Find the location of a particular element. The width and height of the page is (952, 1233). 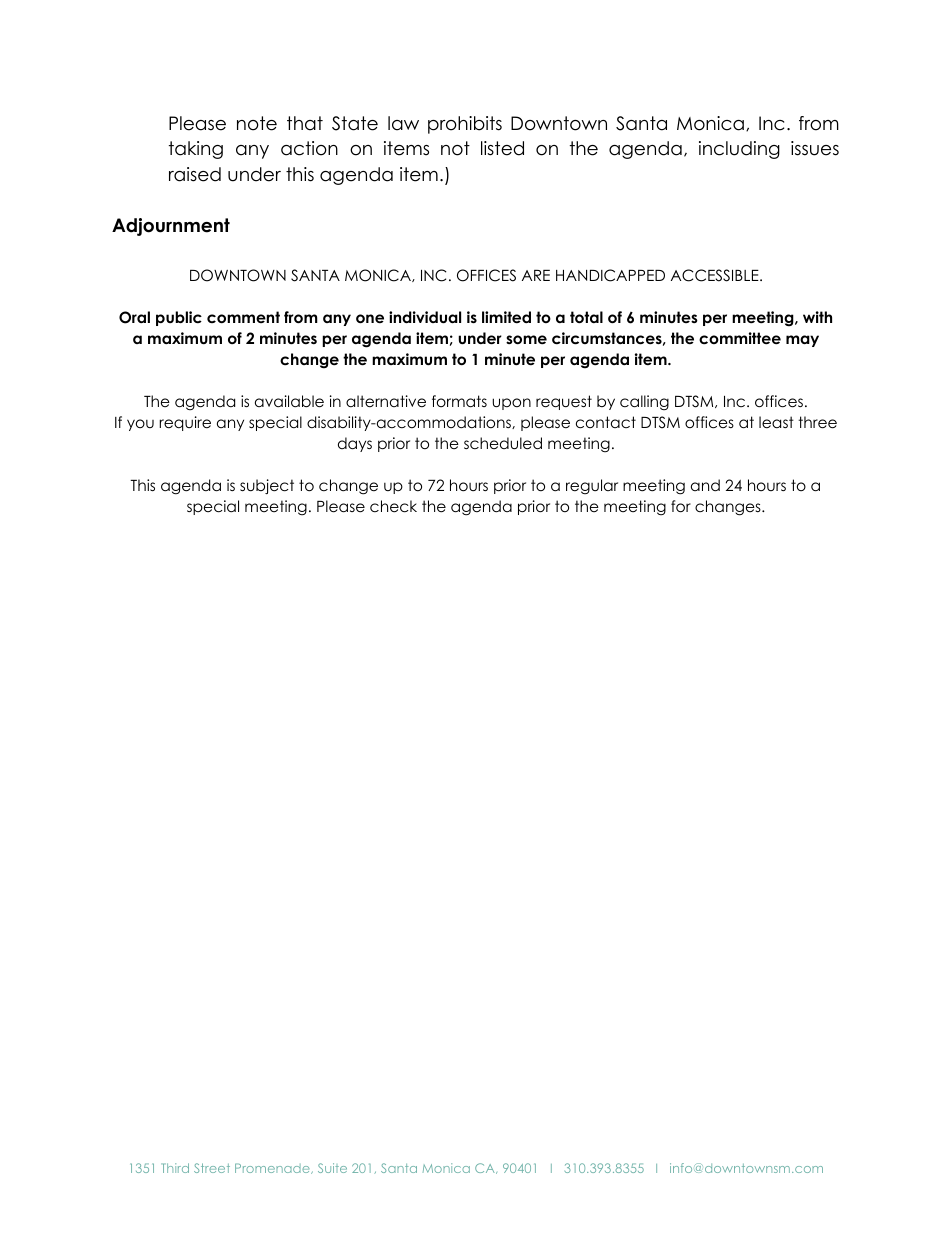

regular is located at coordinates (592, 487).
